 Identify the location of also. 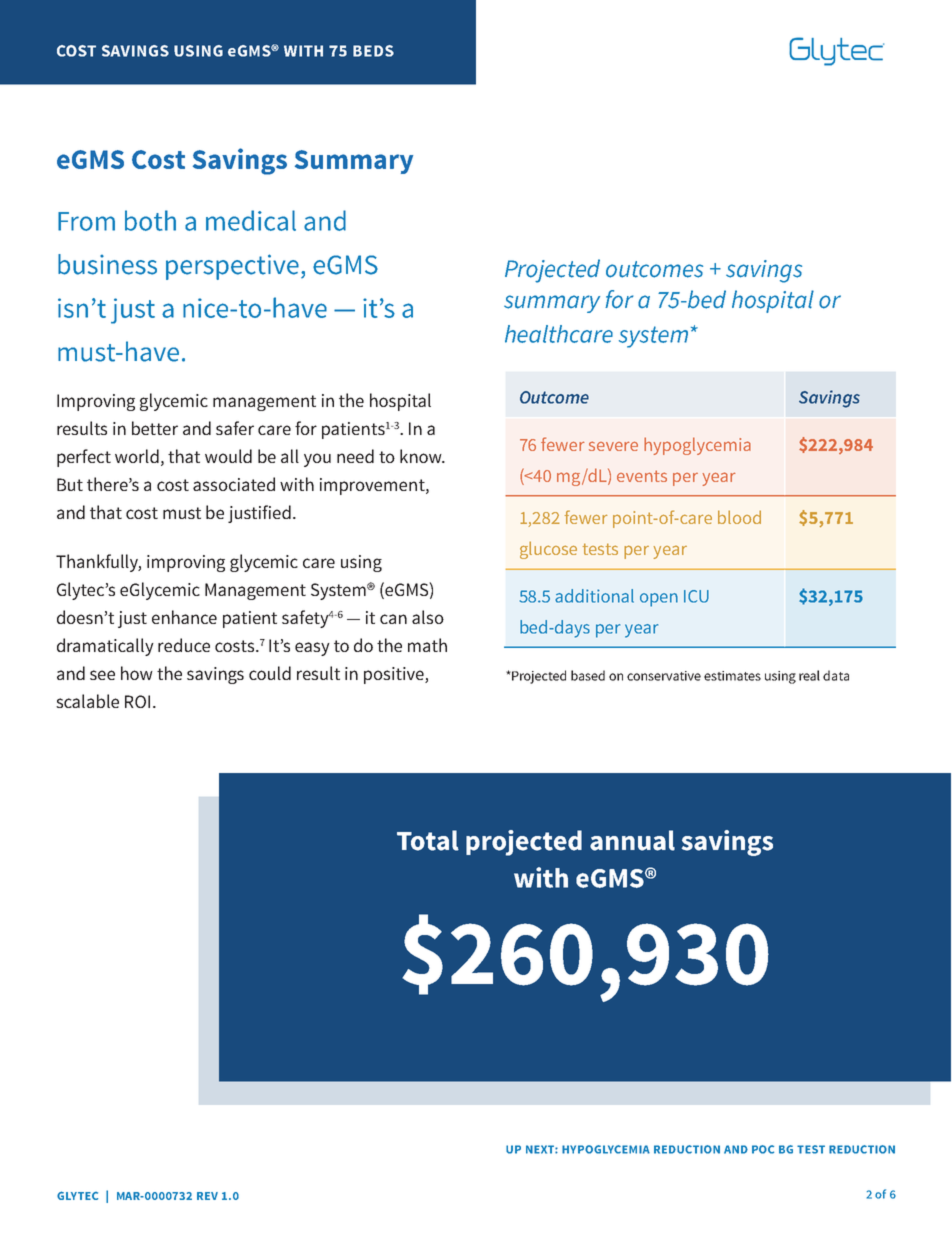
(428, 617).
